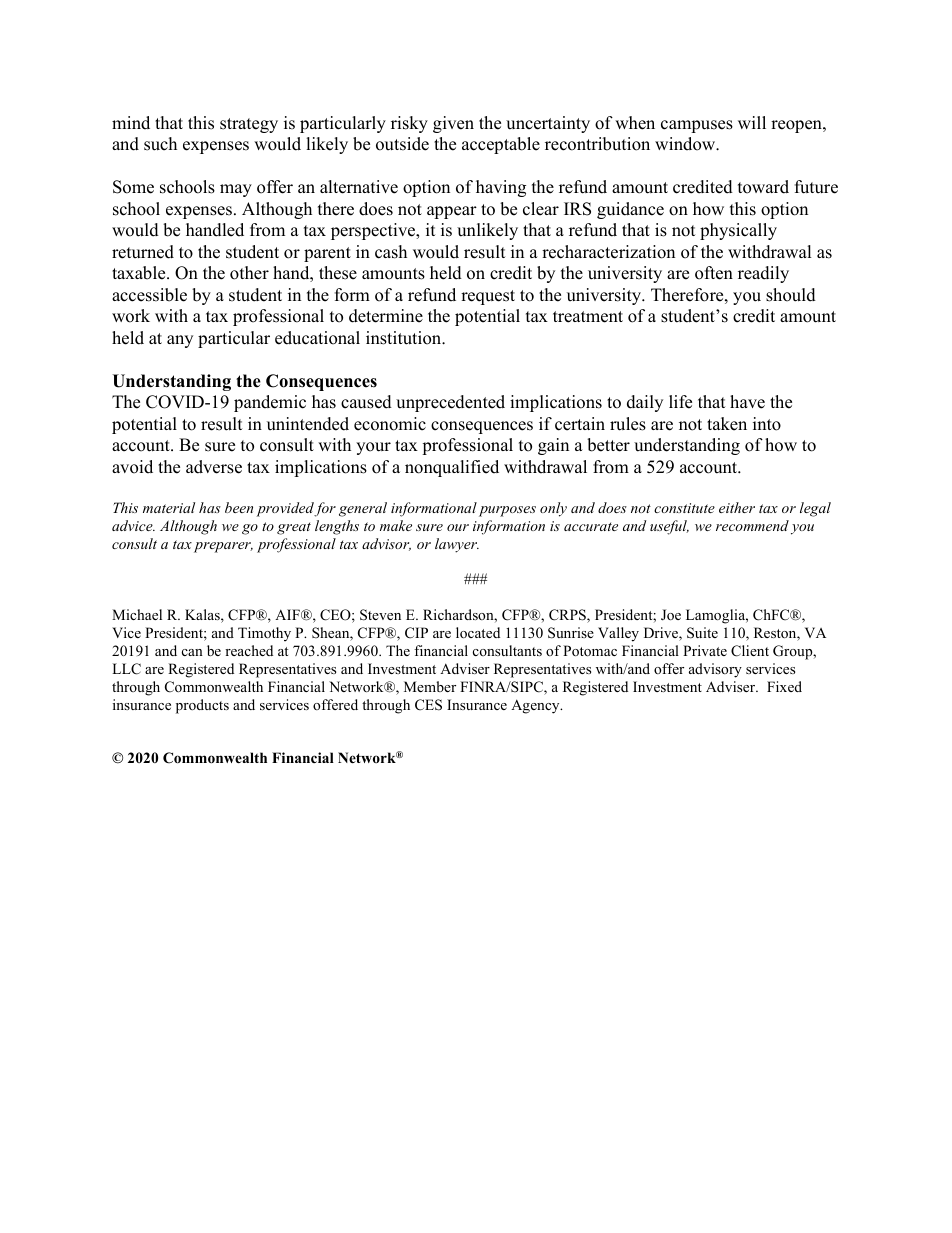 This screenshot has height=1233, width=952. Describe the element at coordinates (752, 122) in the screenshot. I see `will` at that location.
